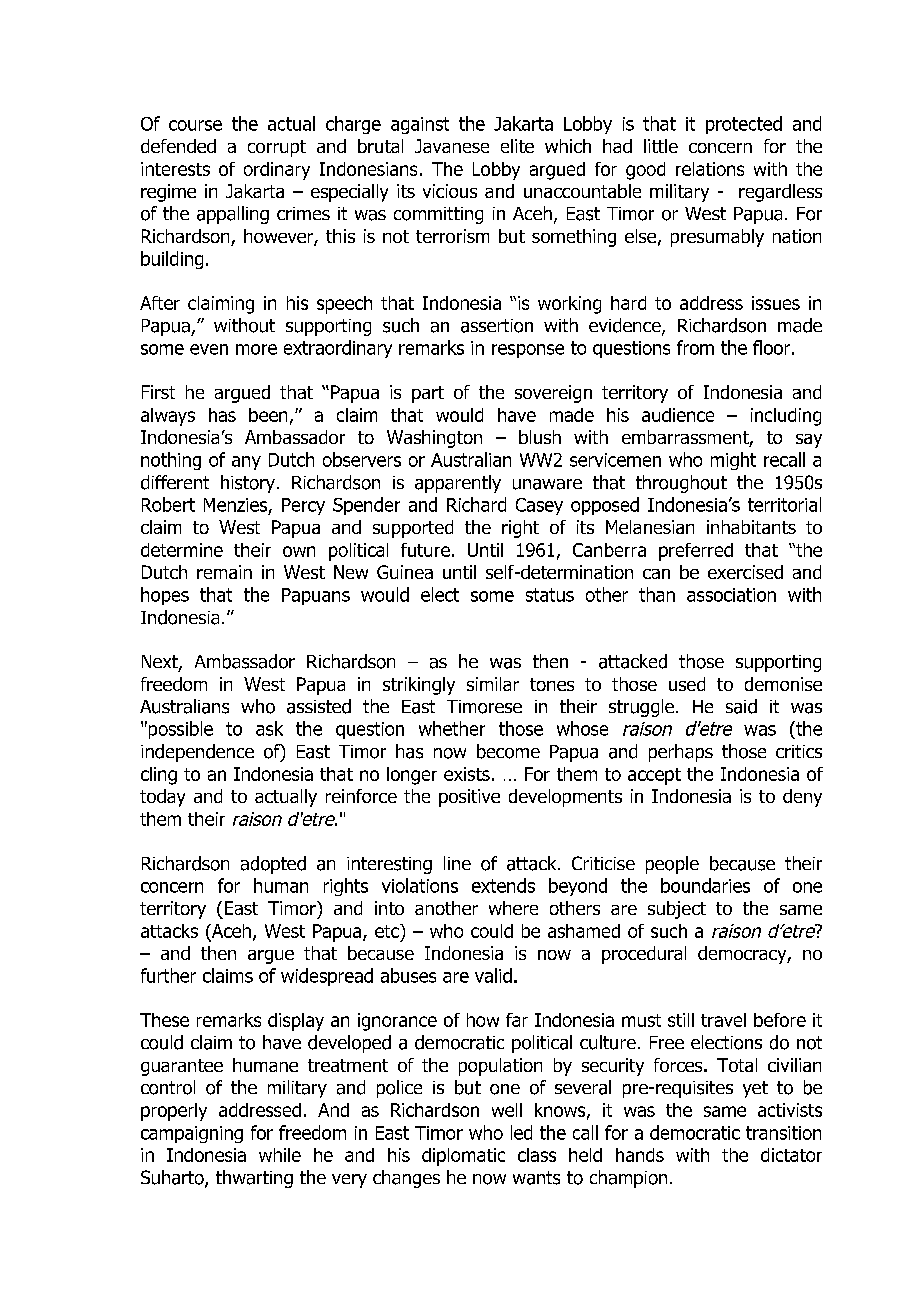 The image size is (924, 1308). I want to click on used, so click(687, 684).
